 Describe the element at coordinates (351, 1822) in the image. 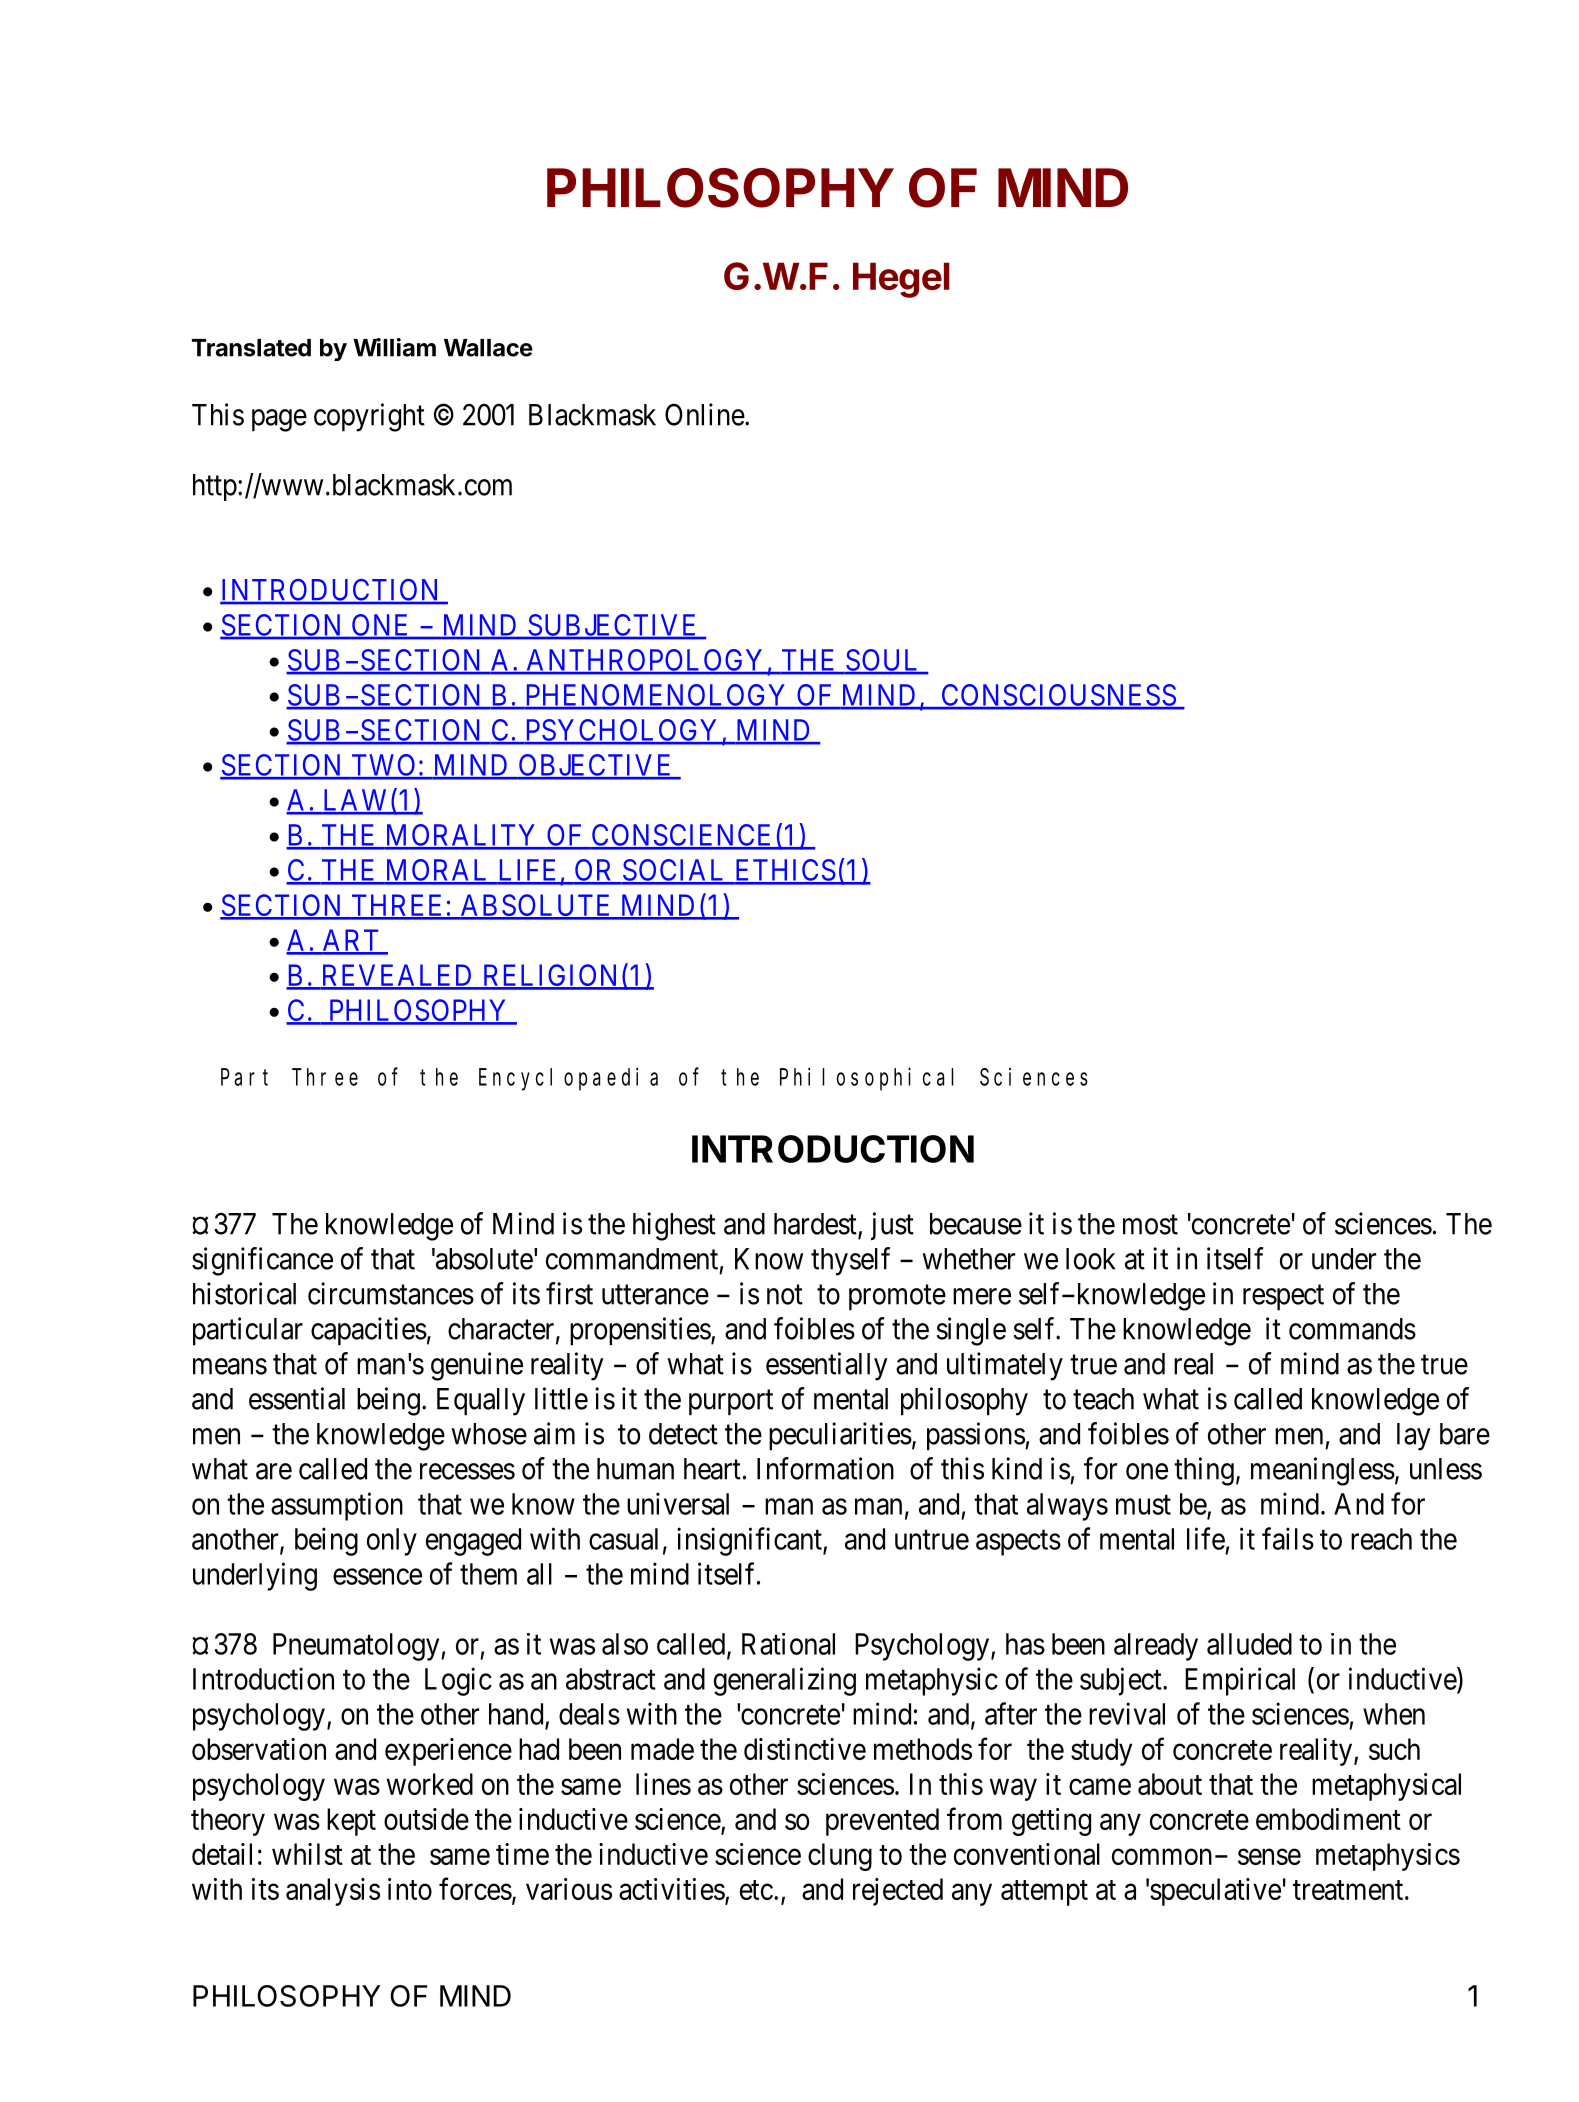

I see `kept` at that location.
